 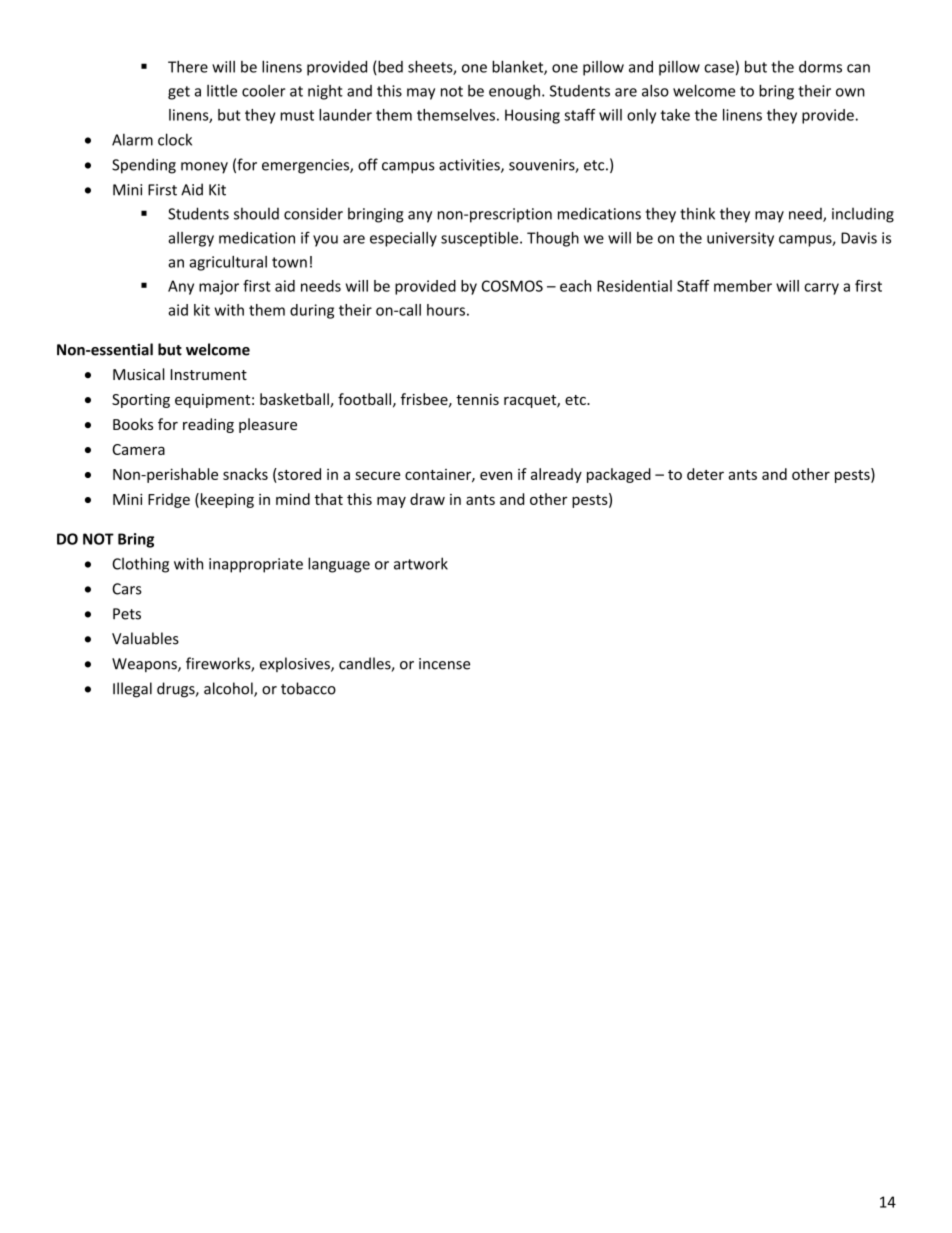 I want to click on tennis, so click(x=477, y=399).
